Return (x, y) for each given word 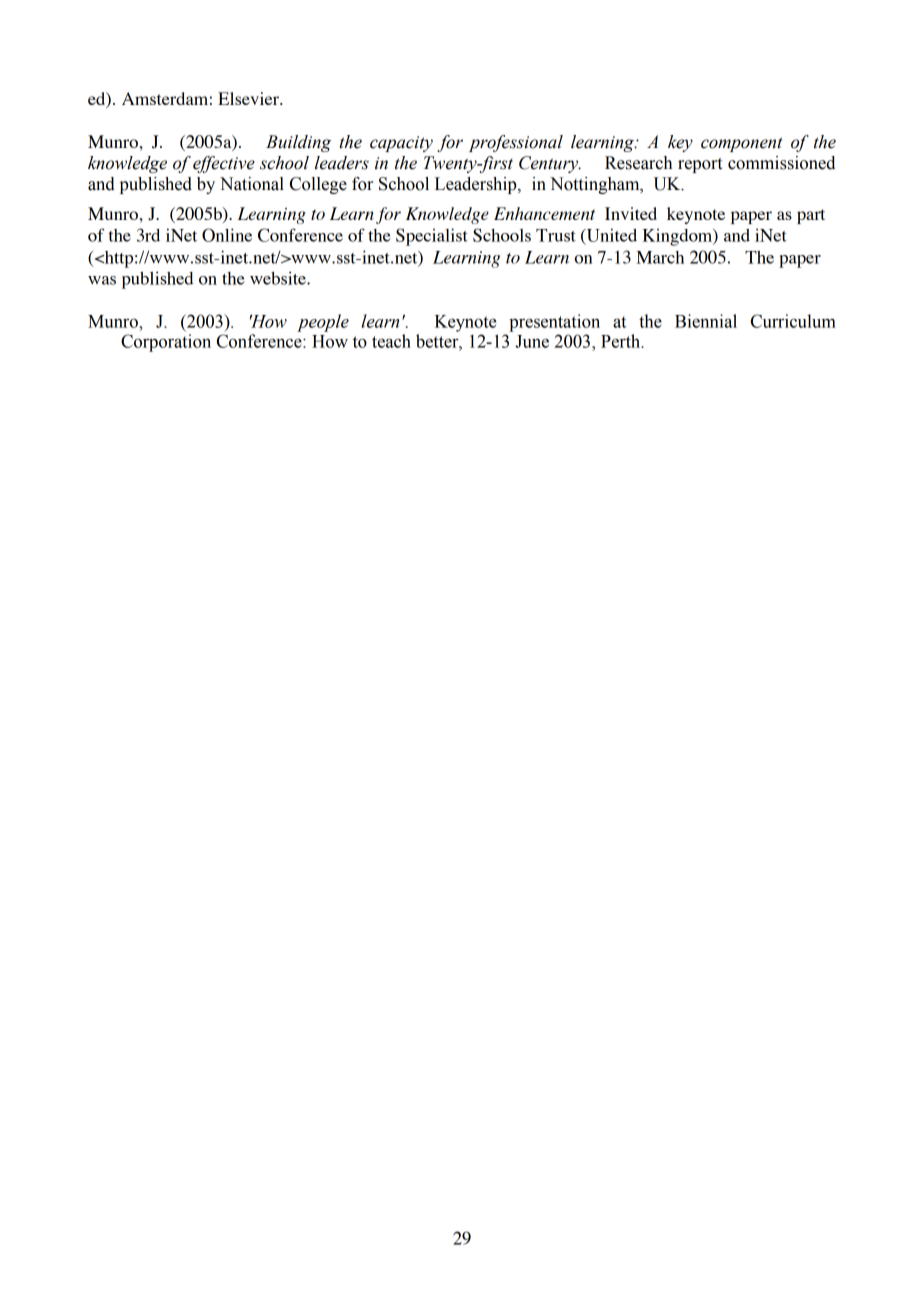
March (660, 257)
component (742, 144)
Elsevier (250, 98)
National (252, 184)
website (279, 278)
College (318, 185)
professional (516, 143)
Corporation (166, 343)
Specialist (432, 237)
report (700, 165)
